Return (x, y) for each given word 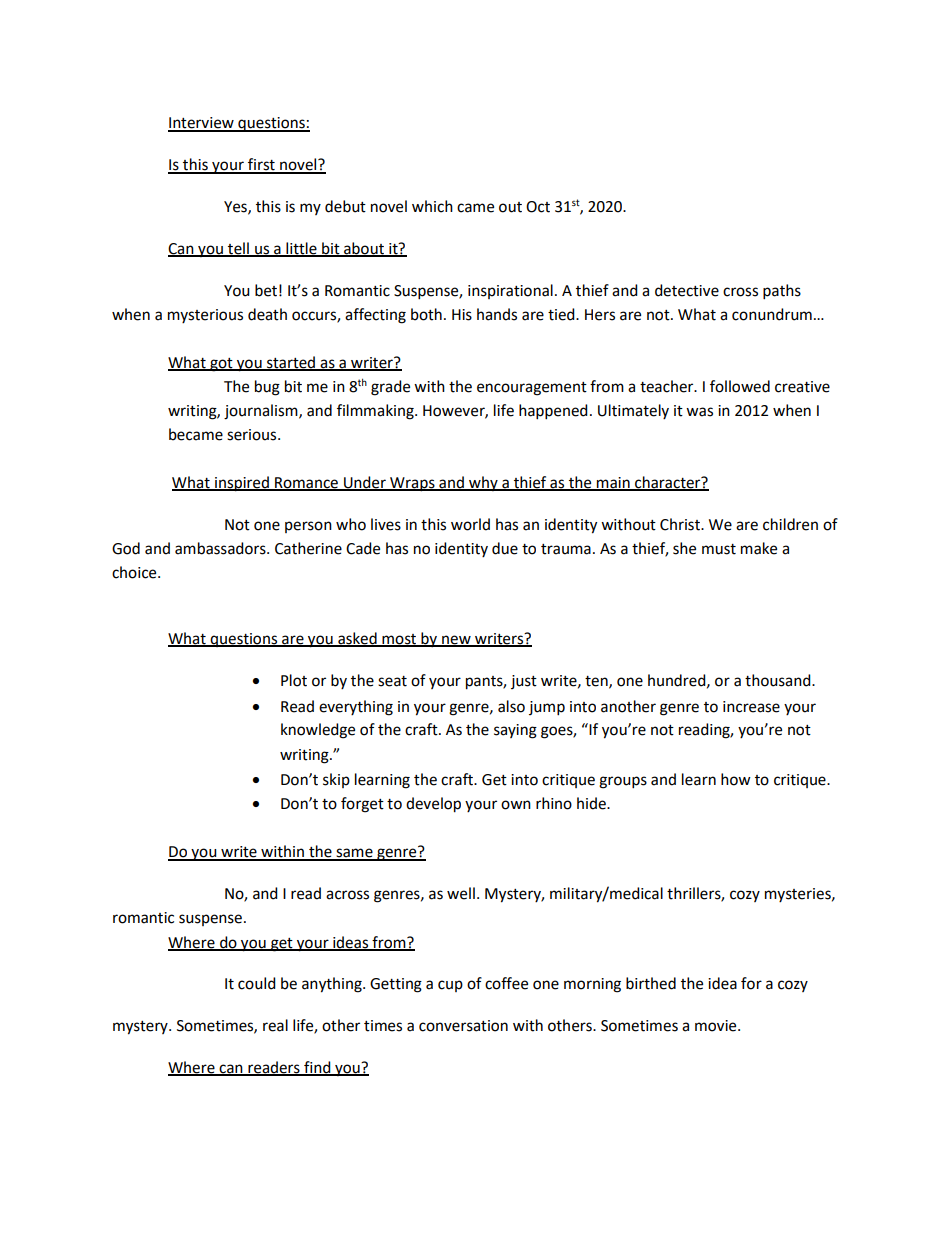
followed (740, 386)
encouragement (532, 389)
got (221, 365)
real (275, 1025)
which (432, 206)
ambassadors (221, 548)
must (719, 549)
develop (433, 805)
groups (623, 782)
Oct (538, 207)
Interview (202, 124)
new (456, 640)
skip (336, 780)
